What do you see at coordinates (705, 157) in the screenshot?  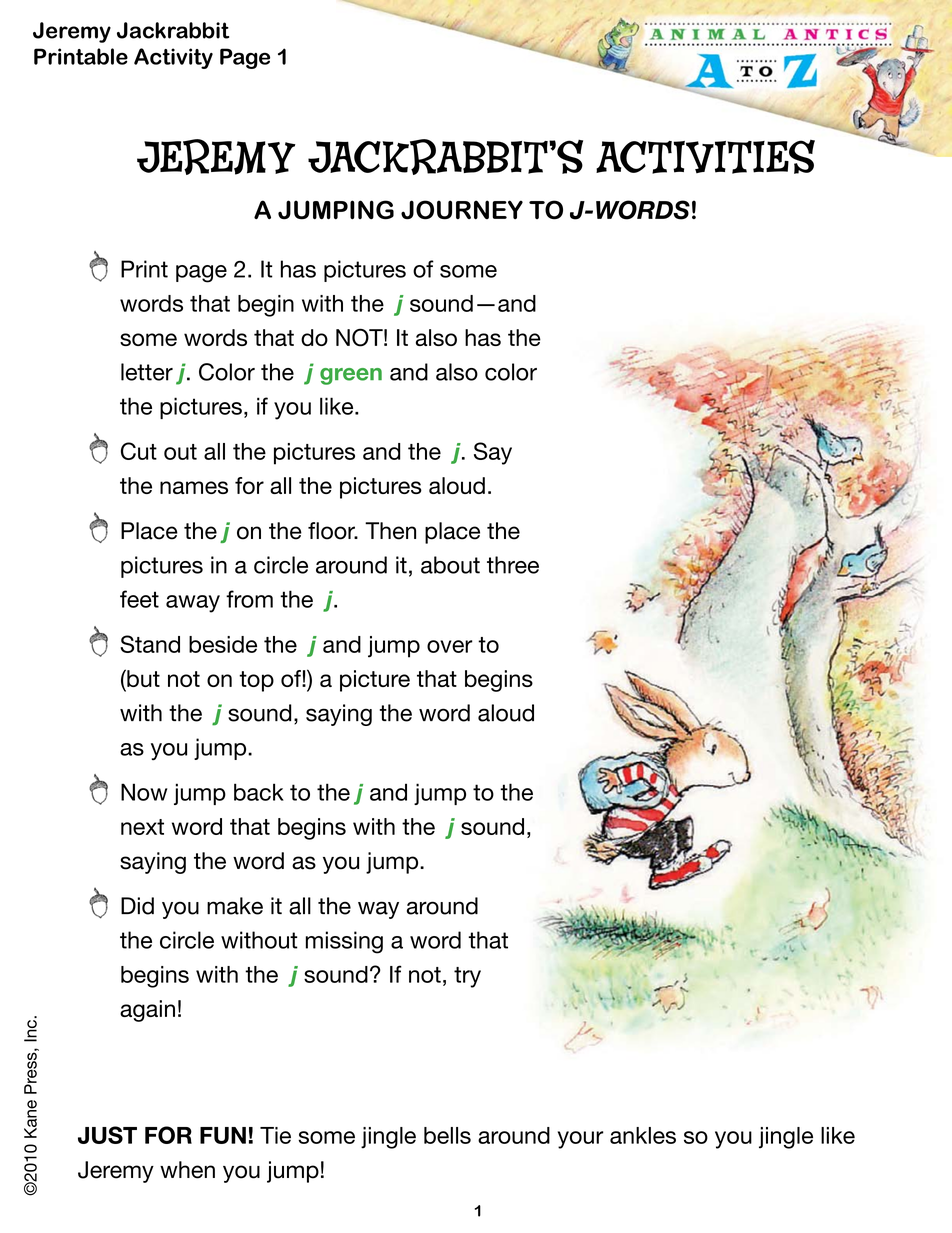 I see `ACTIVITIES` at bounding box center [705, 157].
